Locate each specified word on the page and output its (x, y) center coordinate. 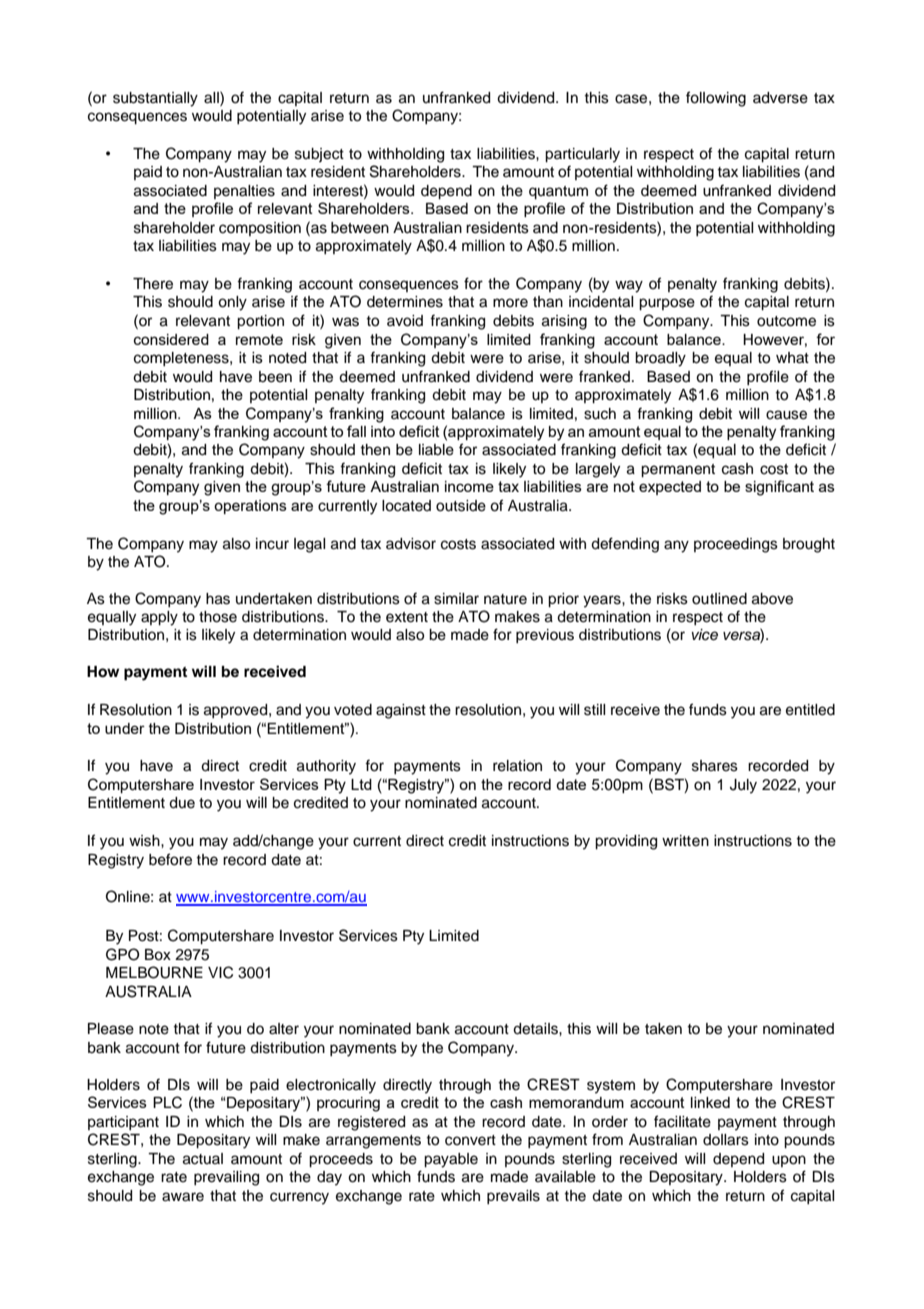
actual (203, 1159)
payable (451, 1160)
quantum (558, 193)
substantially (155, 99)
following (716, 99)
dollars (726, 1140)
